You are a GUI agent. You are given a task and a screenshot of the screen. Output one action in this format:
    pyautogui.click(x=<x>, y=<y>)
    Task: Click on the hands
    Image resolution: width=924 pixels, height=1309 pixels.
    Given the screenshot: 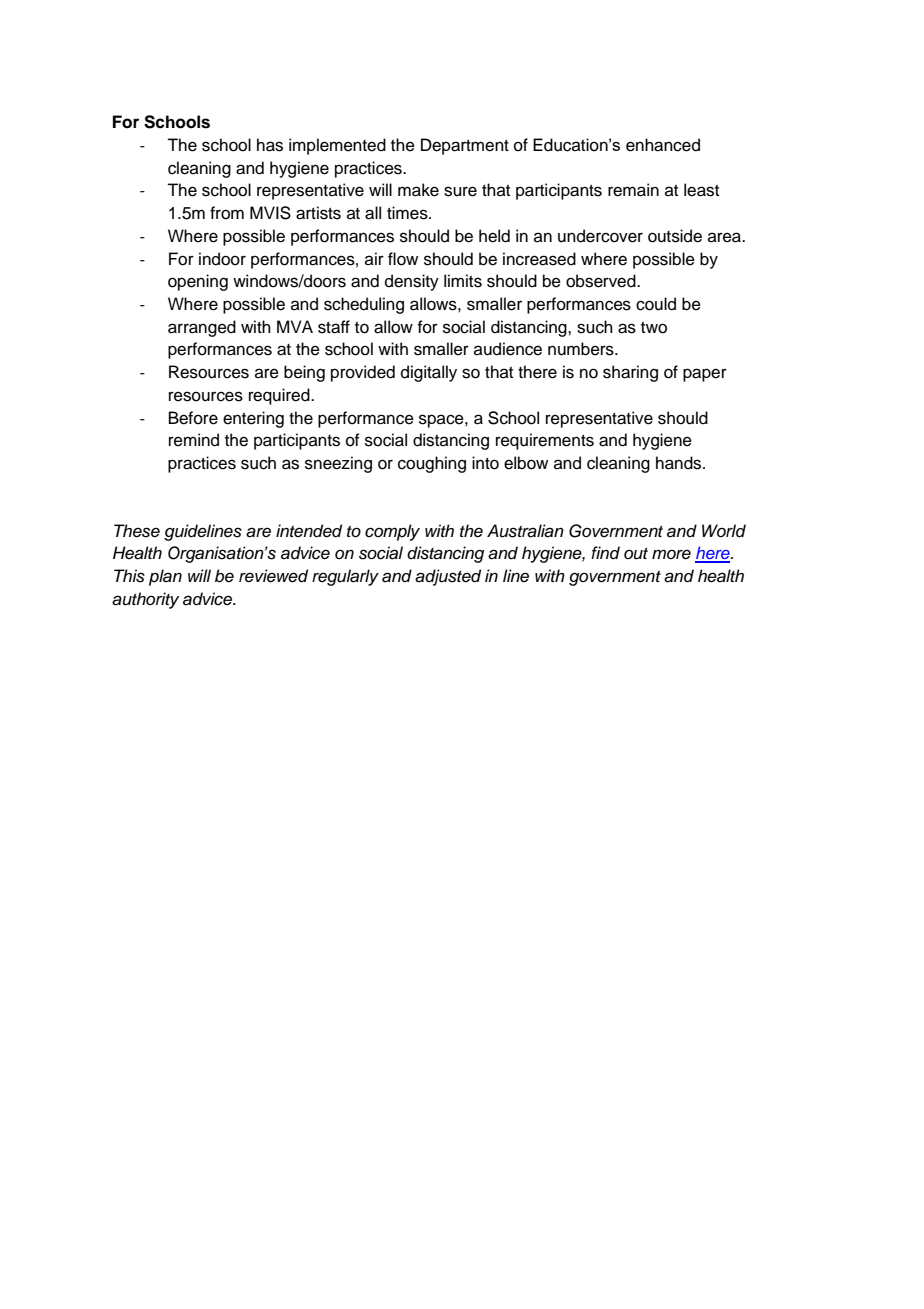 What is the action you would take?
    pyautogui.click(x=680, y=463)
